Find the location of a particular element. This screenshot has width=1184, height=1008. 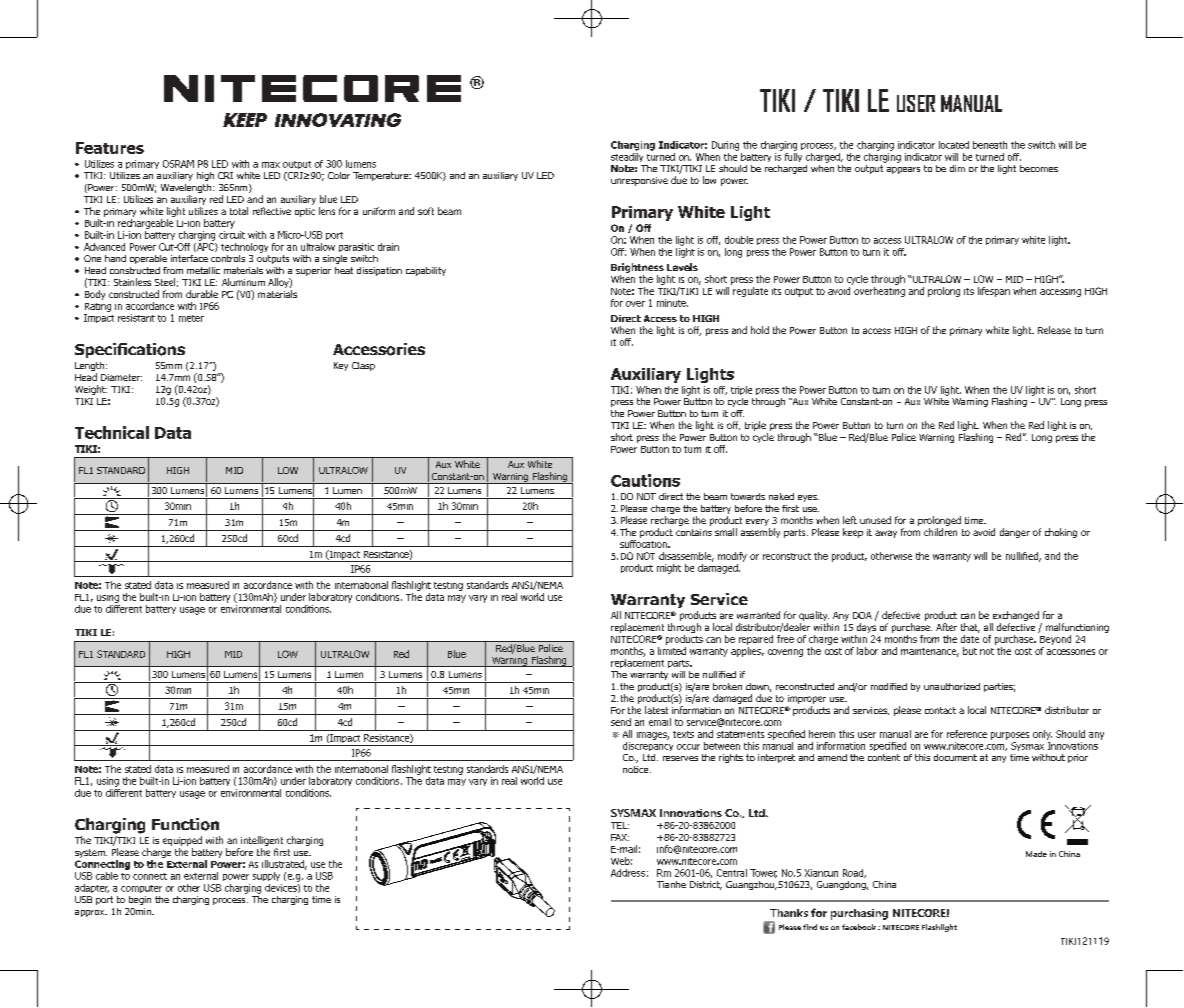

unresponsive is located at coordinates (639, 181).
